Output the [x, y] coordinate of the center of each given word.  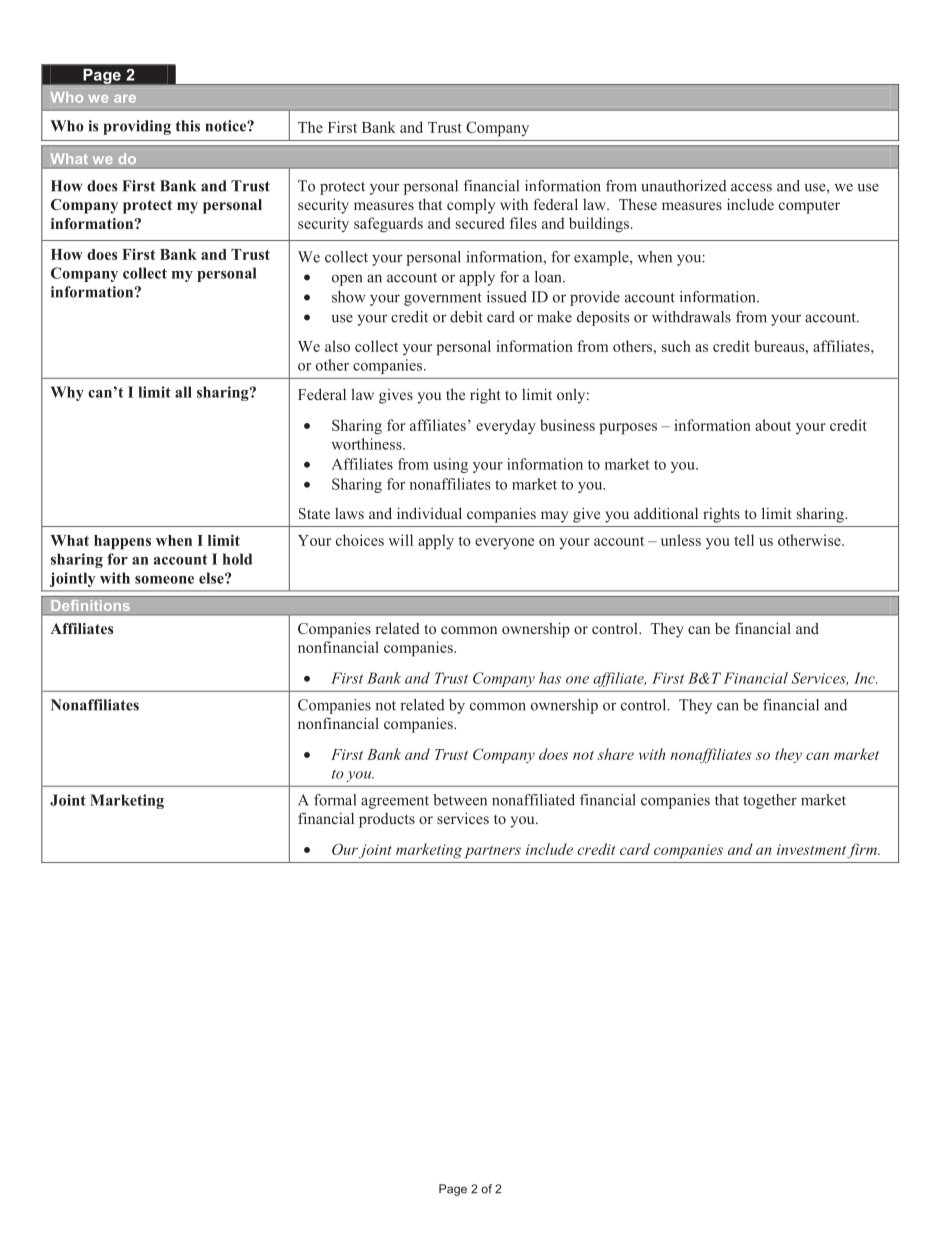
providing [137, 127]
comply [471, 206]
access [751, 187]
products [387, 820]
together [770, 801]
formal [335, 800]
